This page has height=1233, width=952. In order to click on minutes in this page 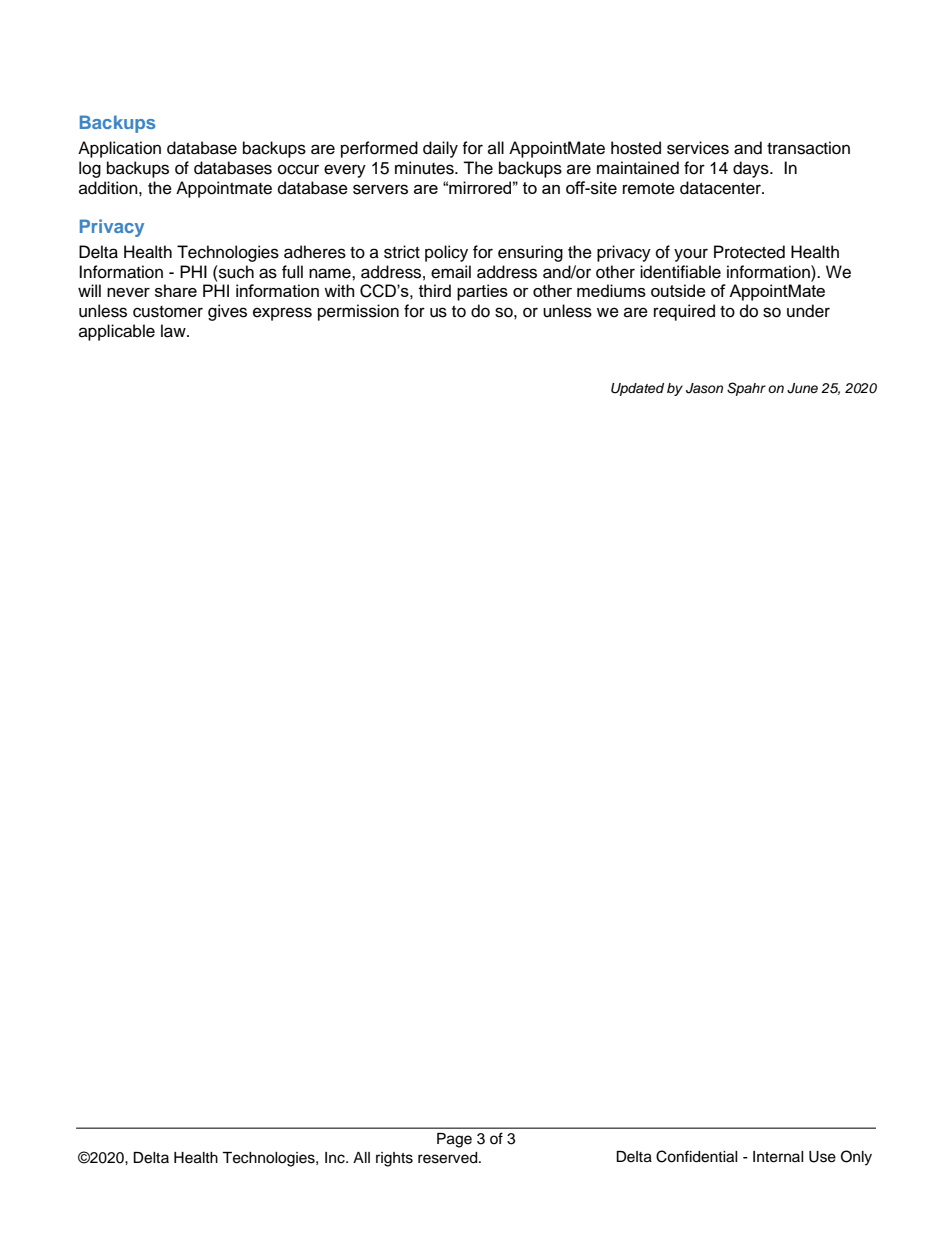, I will do `click(425, 168)`.
